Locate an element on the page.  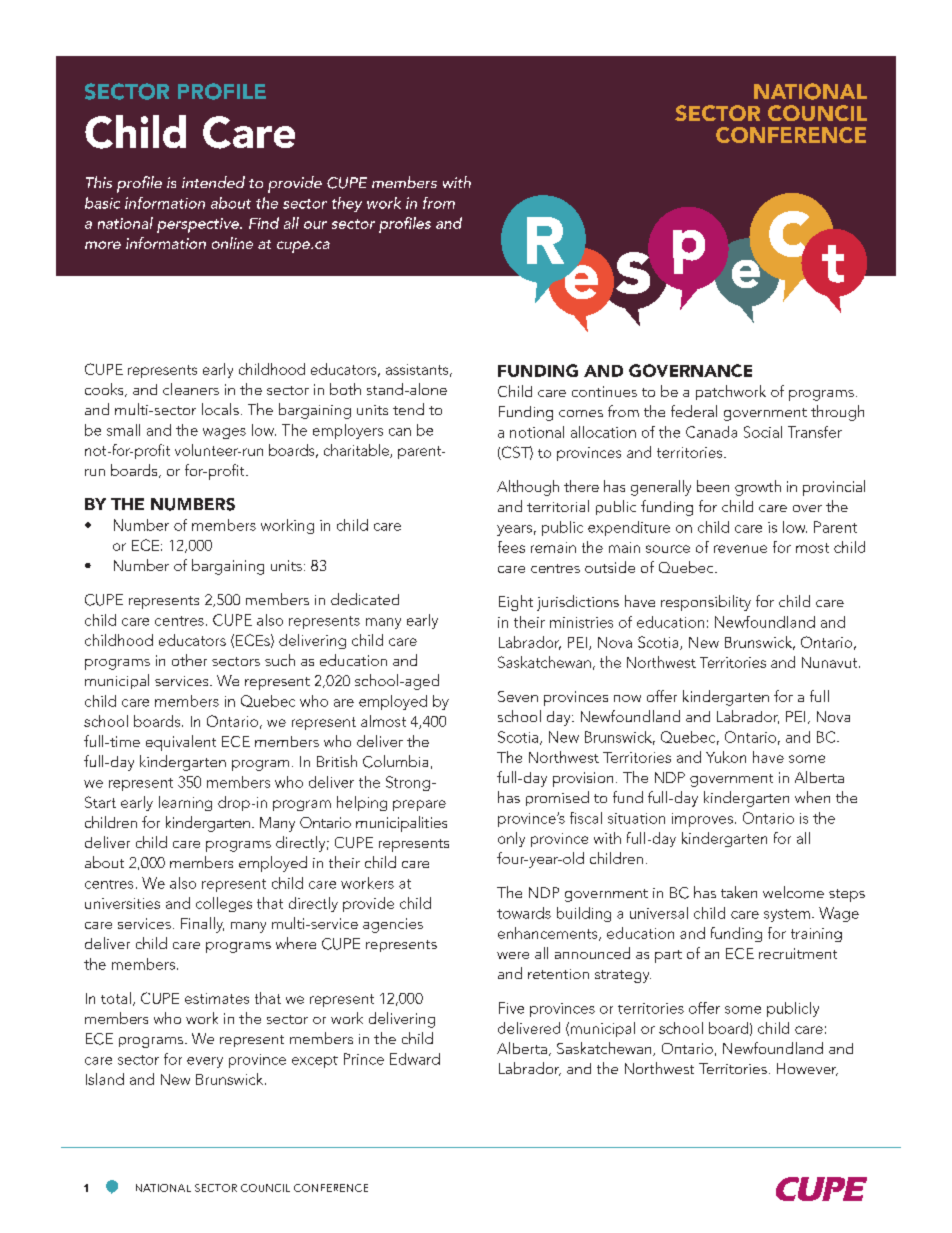
they is located at coordinates (347, 204).
